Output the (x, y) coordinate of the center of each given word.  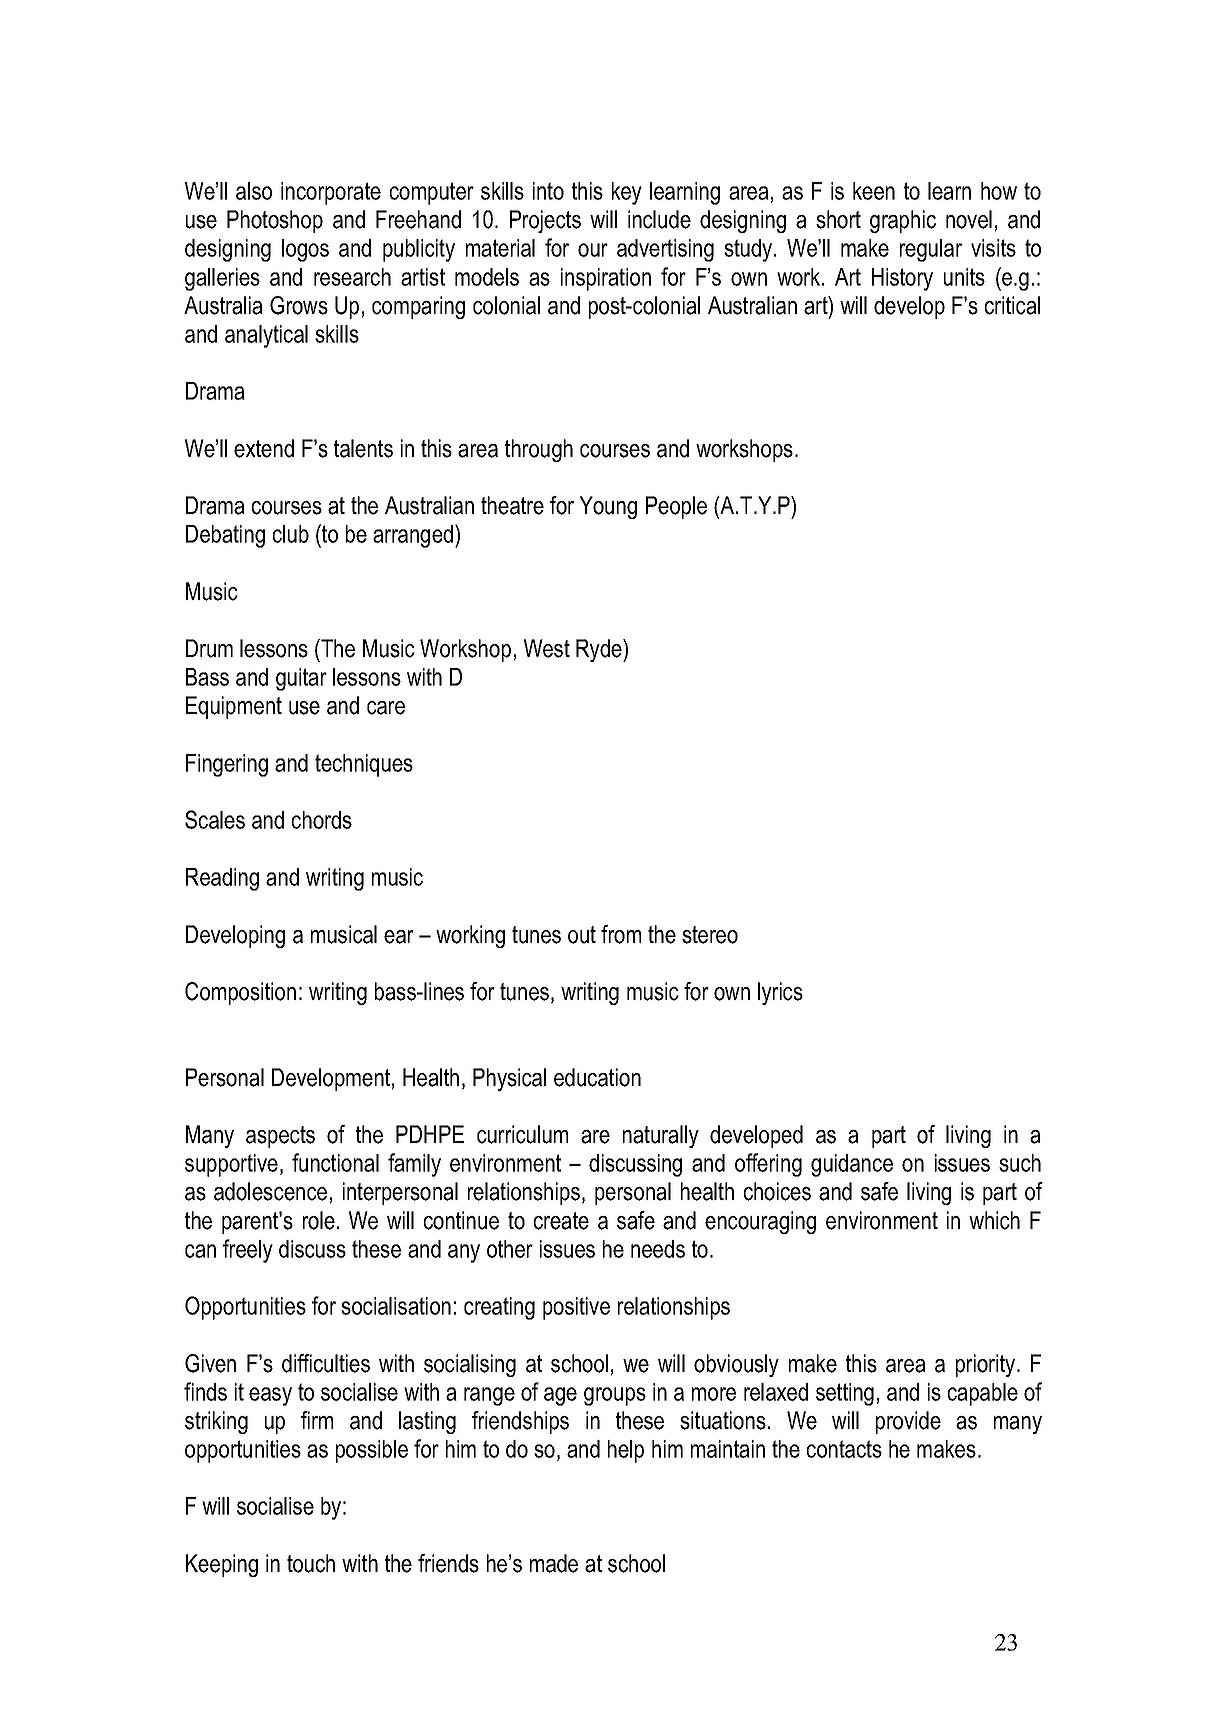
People (676, 507)
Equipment (234, 707)
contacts (844, 1449)
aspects (280, 1137)
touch (311, 1563)
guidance (852, 1165)
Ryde (600, 650)
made (554, 1563)
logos (305, 250)
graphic (903, 221)
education (597, 1077)
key (627, 193)
